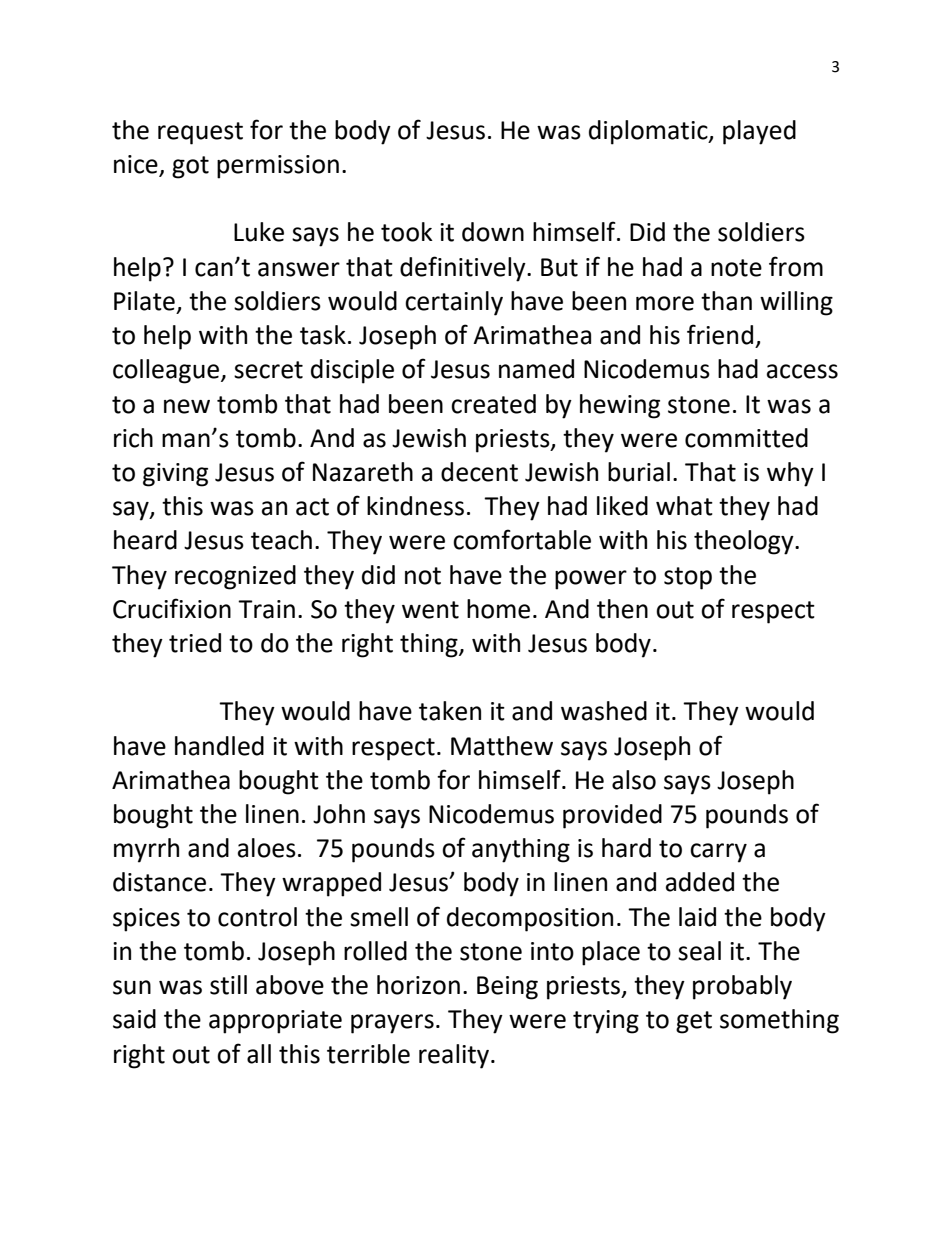  I want to click on played, so click(759, 132).
